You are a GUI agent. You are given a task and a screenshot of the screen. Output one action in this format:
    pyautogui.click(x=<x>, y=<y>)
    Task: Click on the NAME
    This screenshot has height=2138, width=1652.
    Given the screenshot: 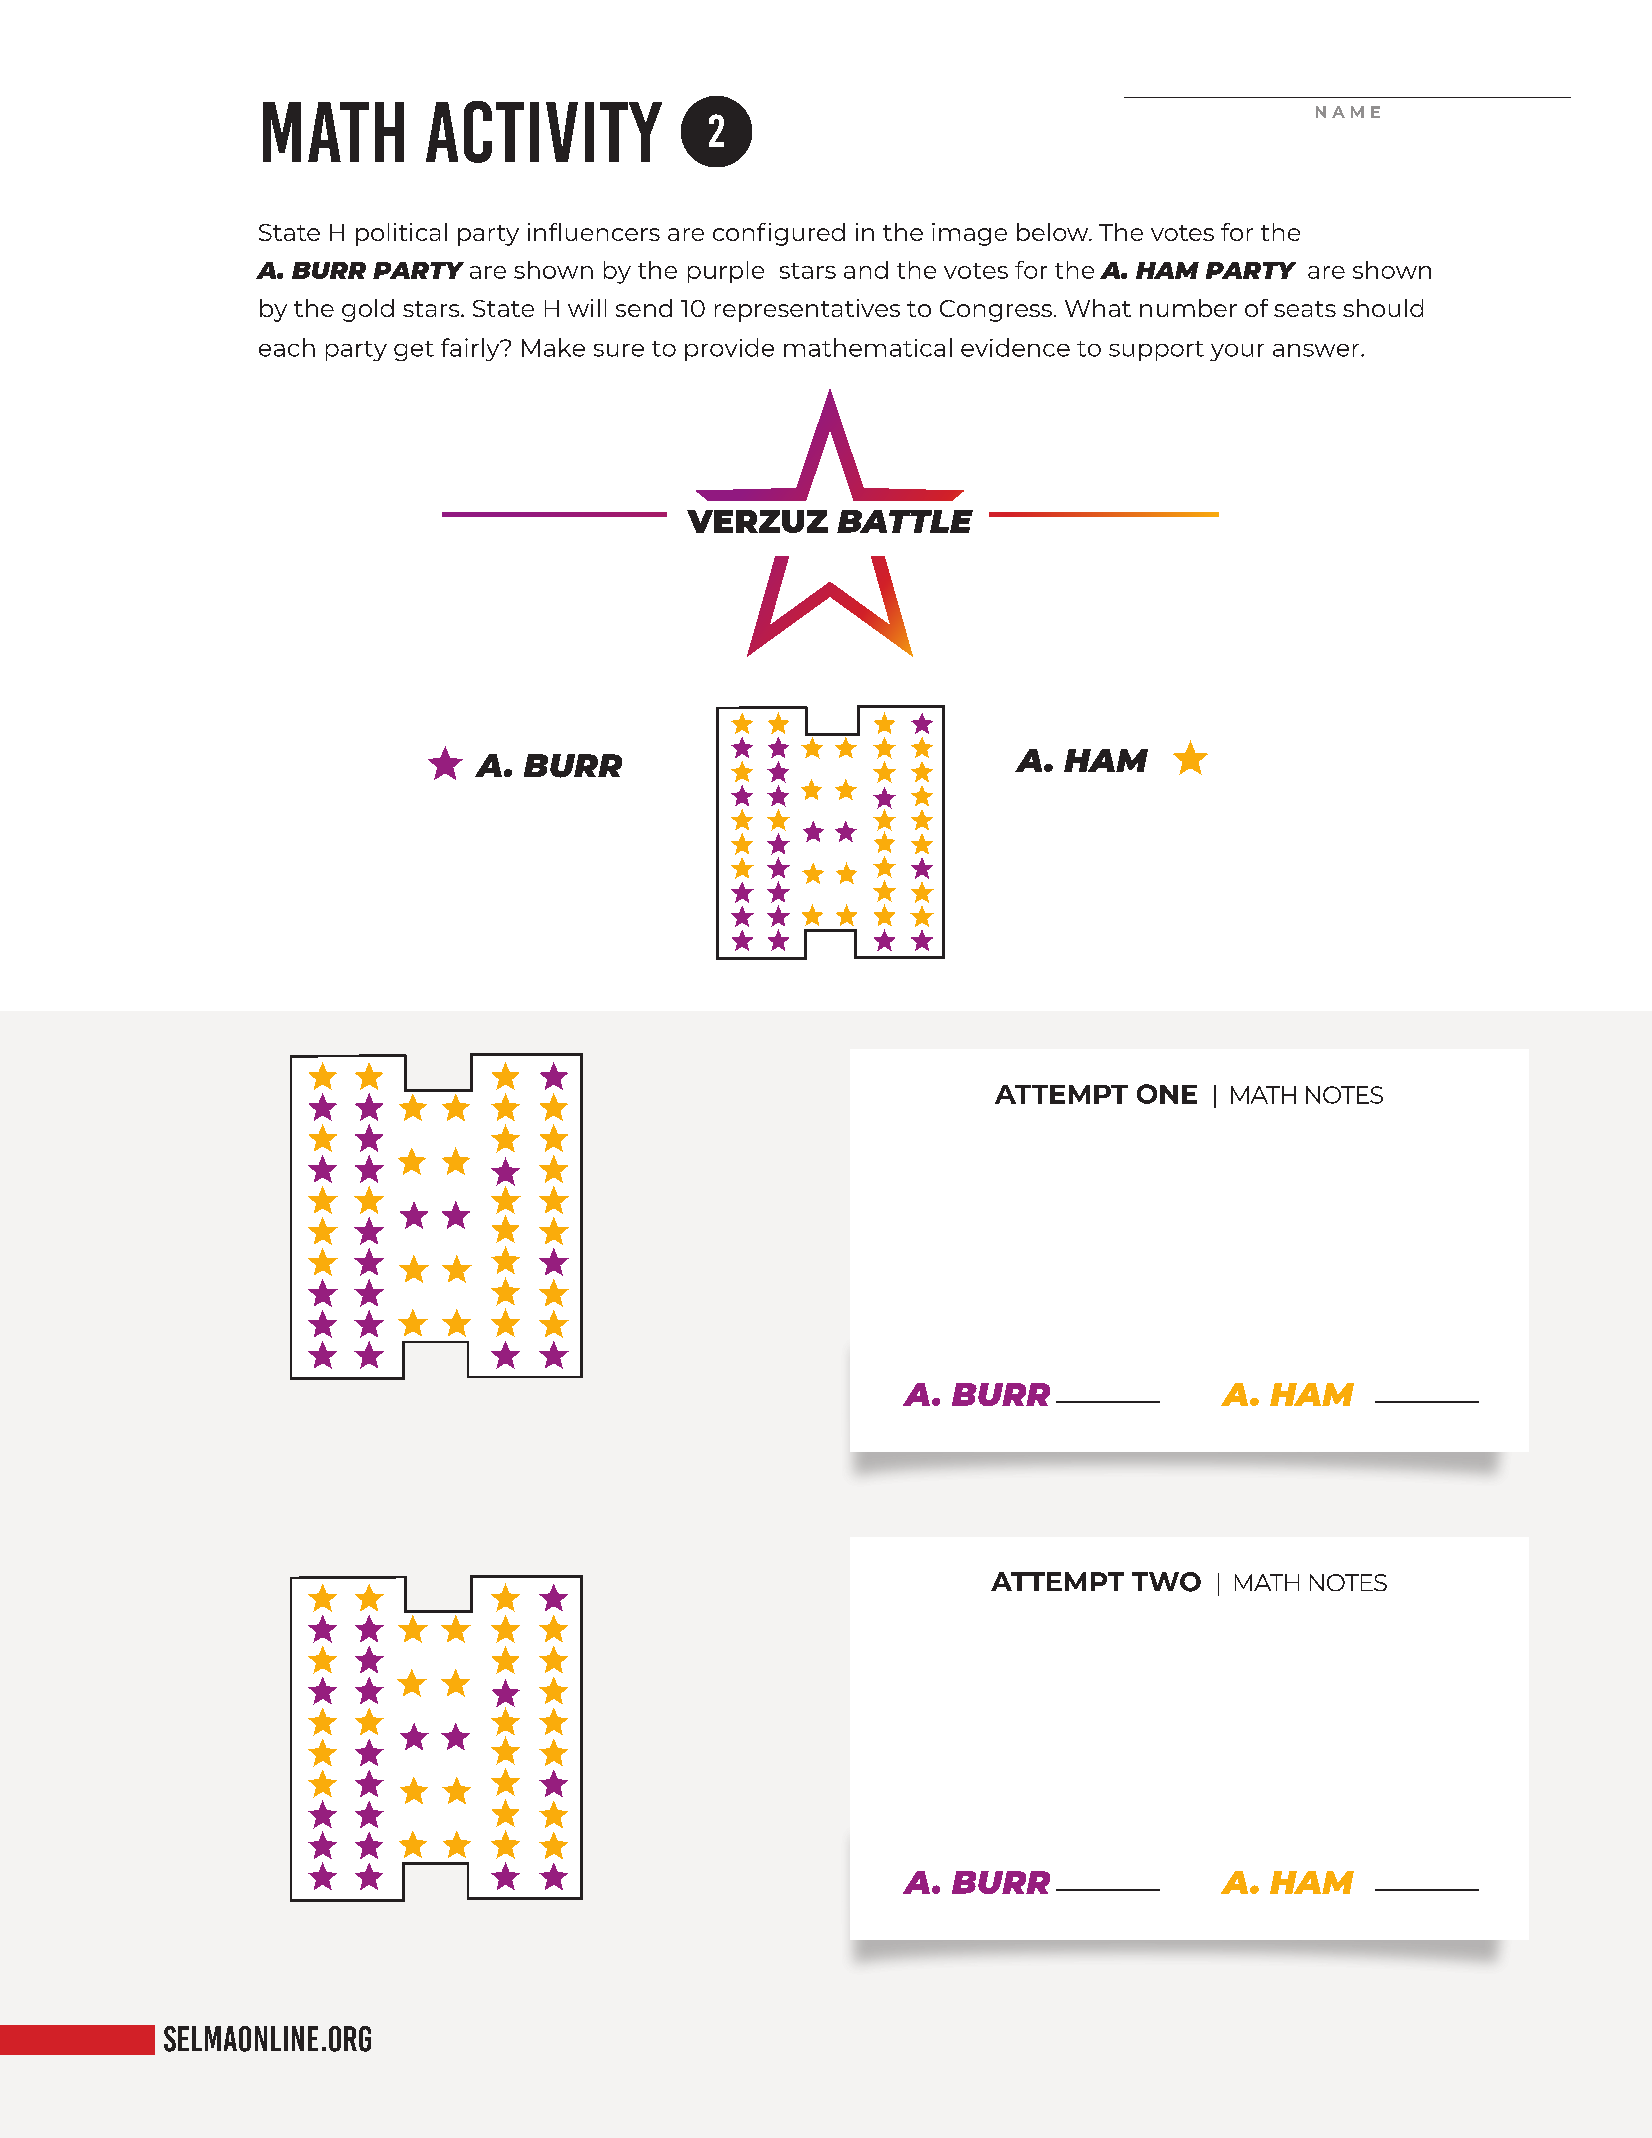 What is the action you would take?
    pyautogui.click(x=1348, y=112)
